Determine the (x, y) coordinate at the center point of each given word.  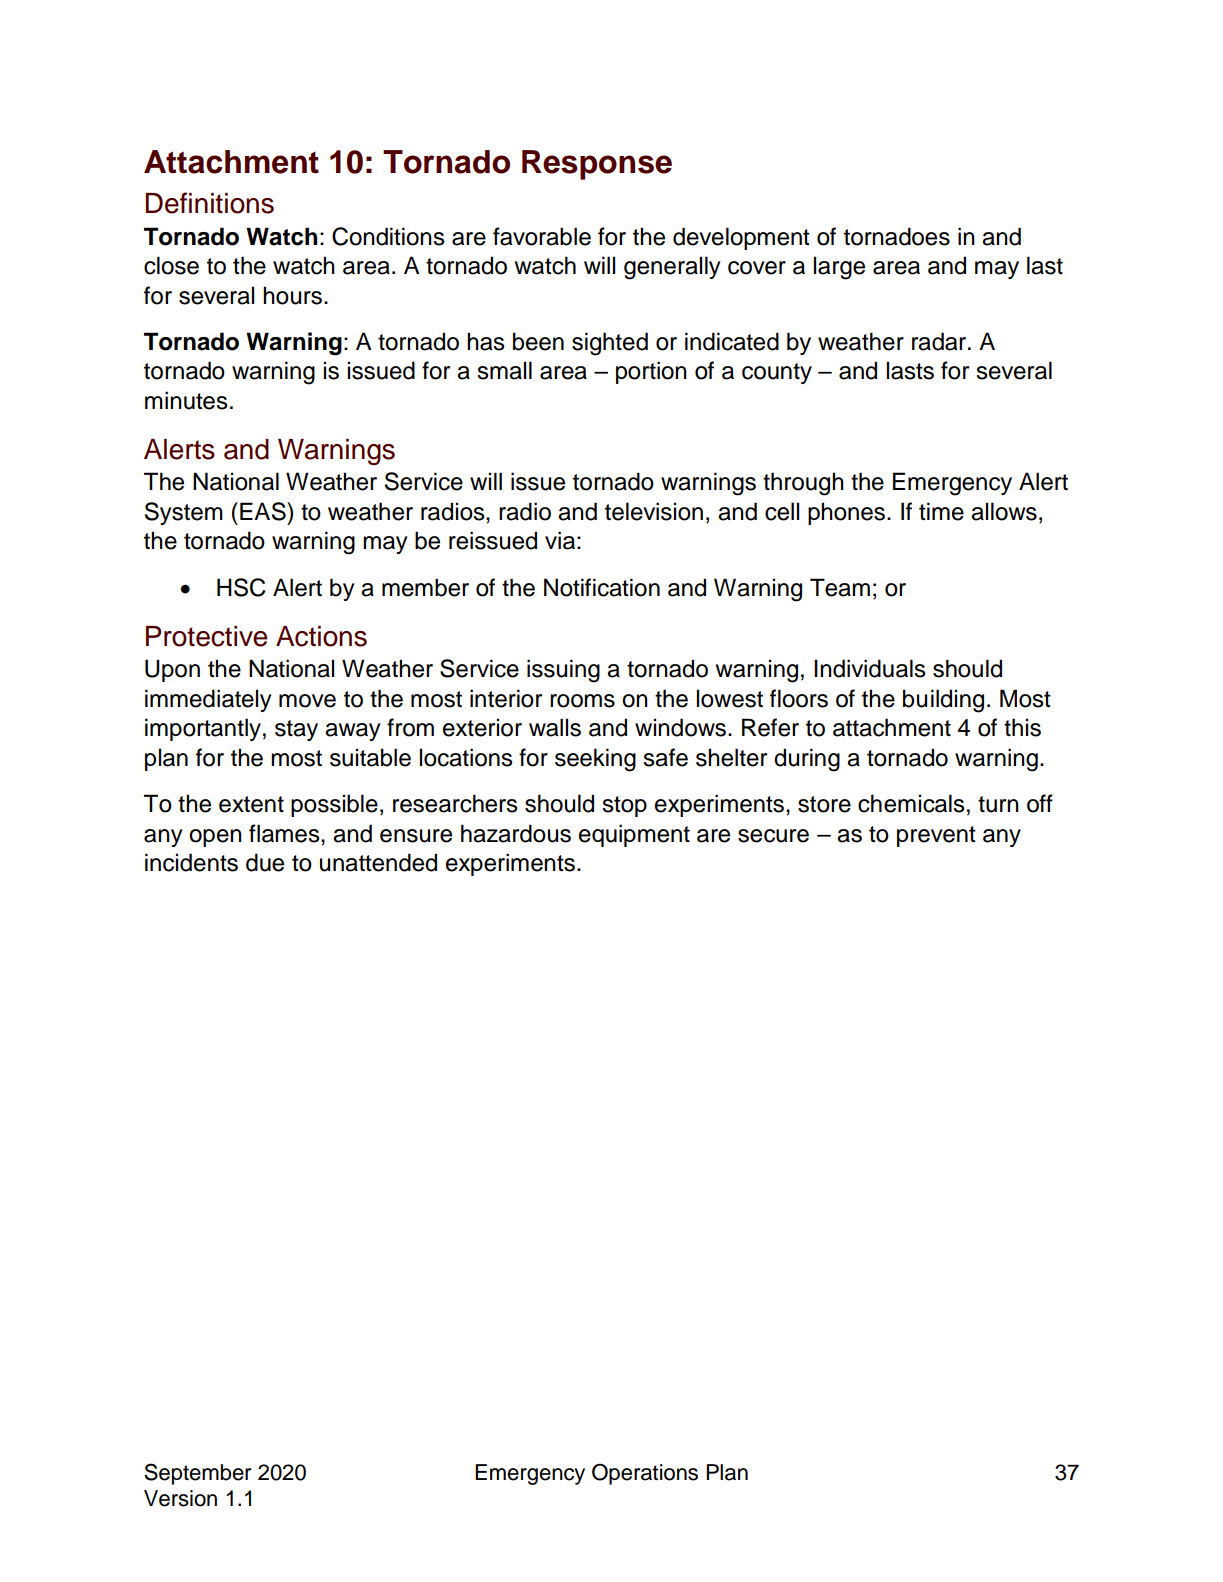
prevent (936, 836)
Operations (645, 1474)
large (839, 268)
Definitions (210, 203)
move (307, 701)
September (197, 1474)
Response (597, 165)
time (941, 511)
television (654, 511)
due (265, 862)
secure (773, 836)
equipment (634, 835)
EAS (264, 511)
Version (180, 1498)
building (943, 701)
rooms (582, 701)
